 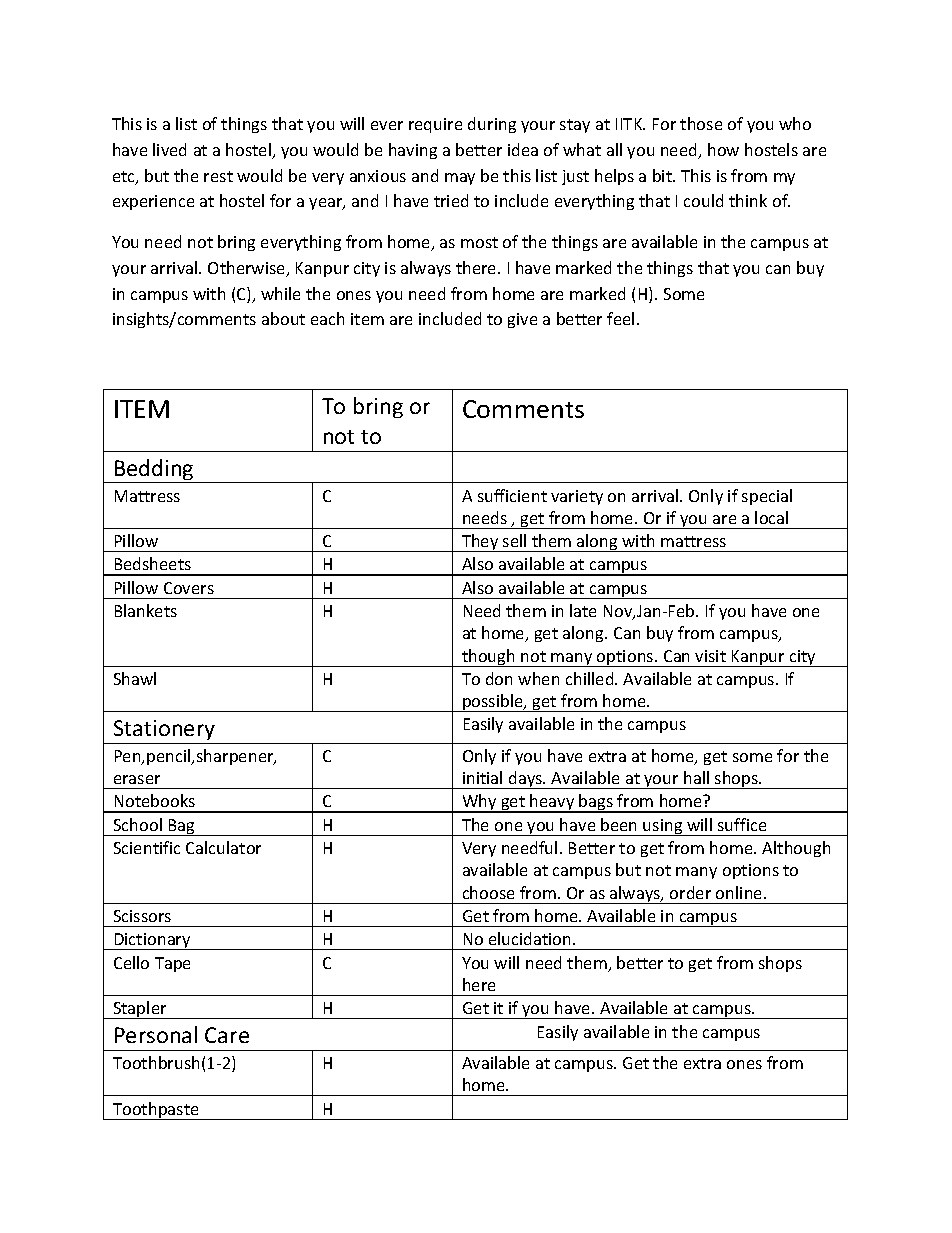 What do you see at coordinates (156, 1111) in the document?
I see `Toothpaste` at bounding box center [156, 1111].
